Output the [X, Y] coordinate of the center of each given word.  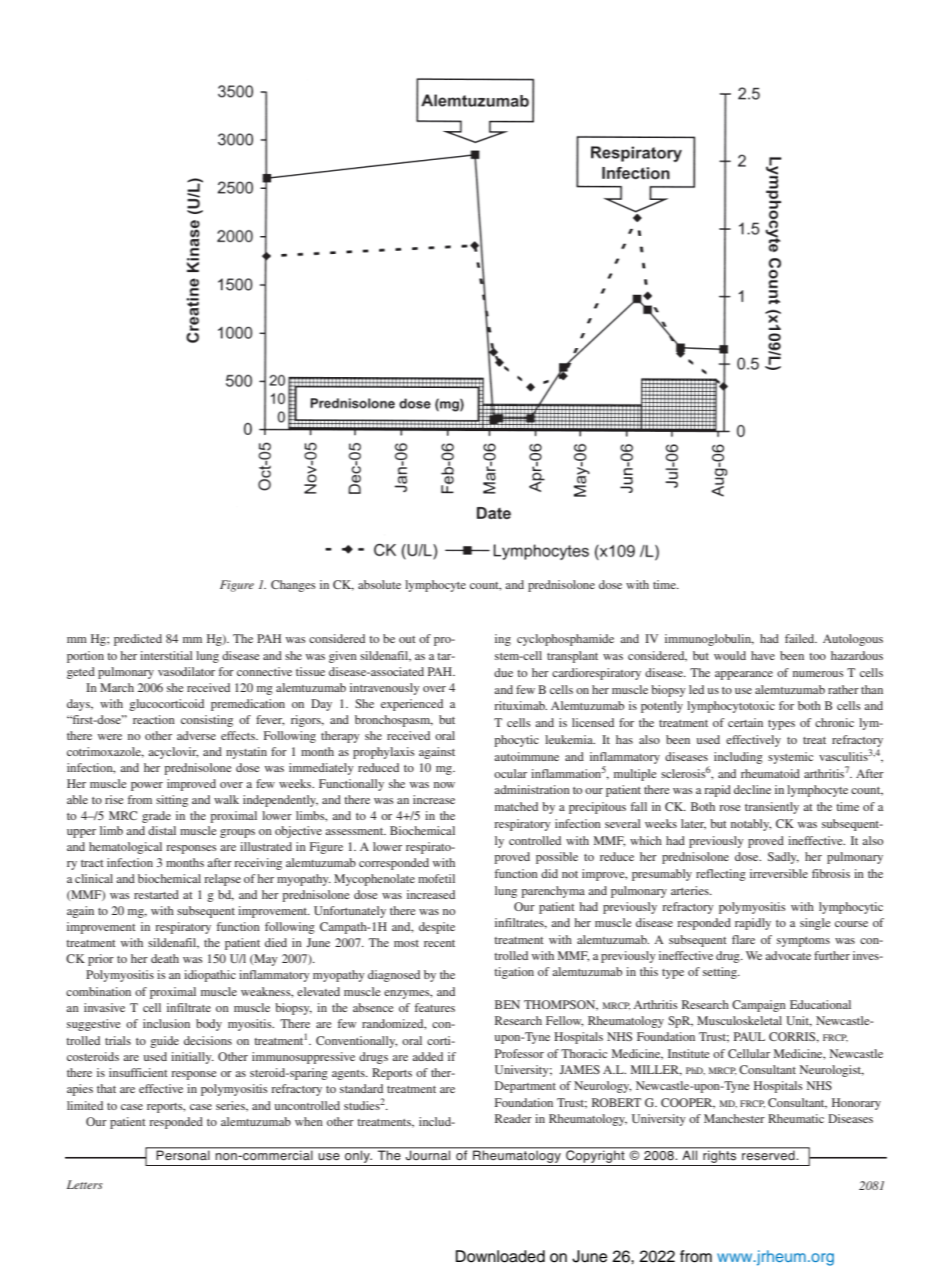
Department [525, 1087]
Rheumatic [796, 1118]
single [815, 924]
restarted [156, 894]
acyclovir [173, 753]
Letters [85, 1184]
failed [801, 638]
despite [437, 928]
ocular [510, 773]
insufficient [138, 1072]
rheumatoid [770, 773]
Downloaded [500, 1256]
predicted [138, 640]
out [407, 639]
